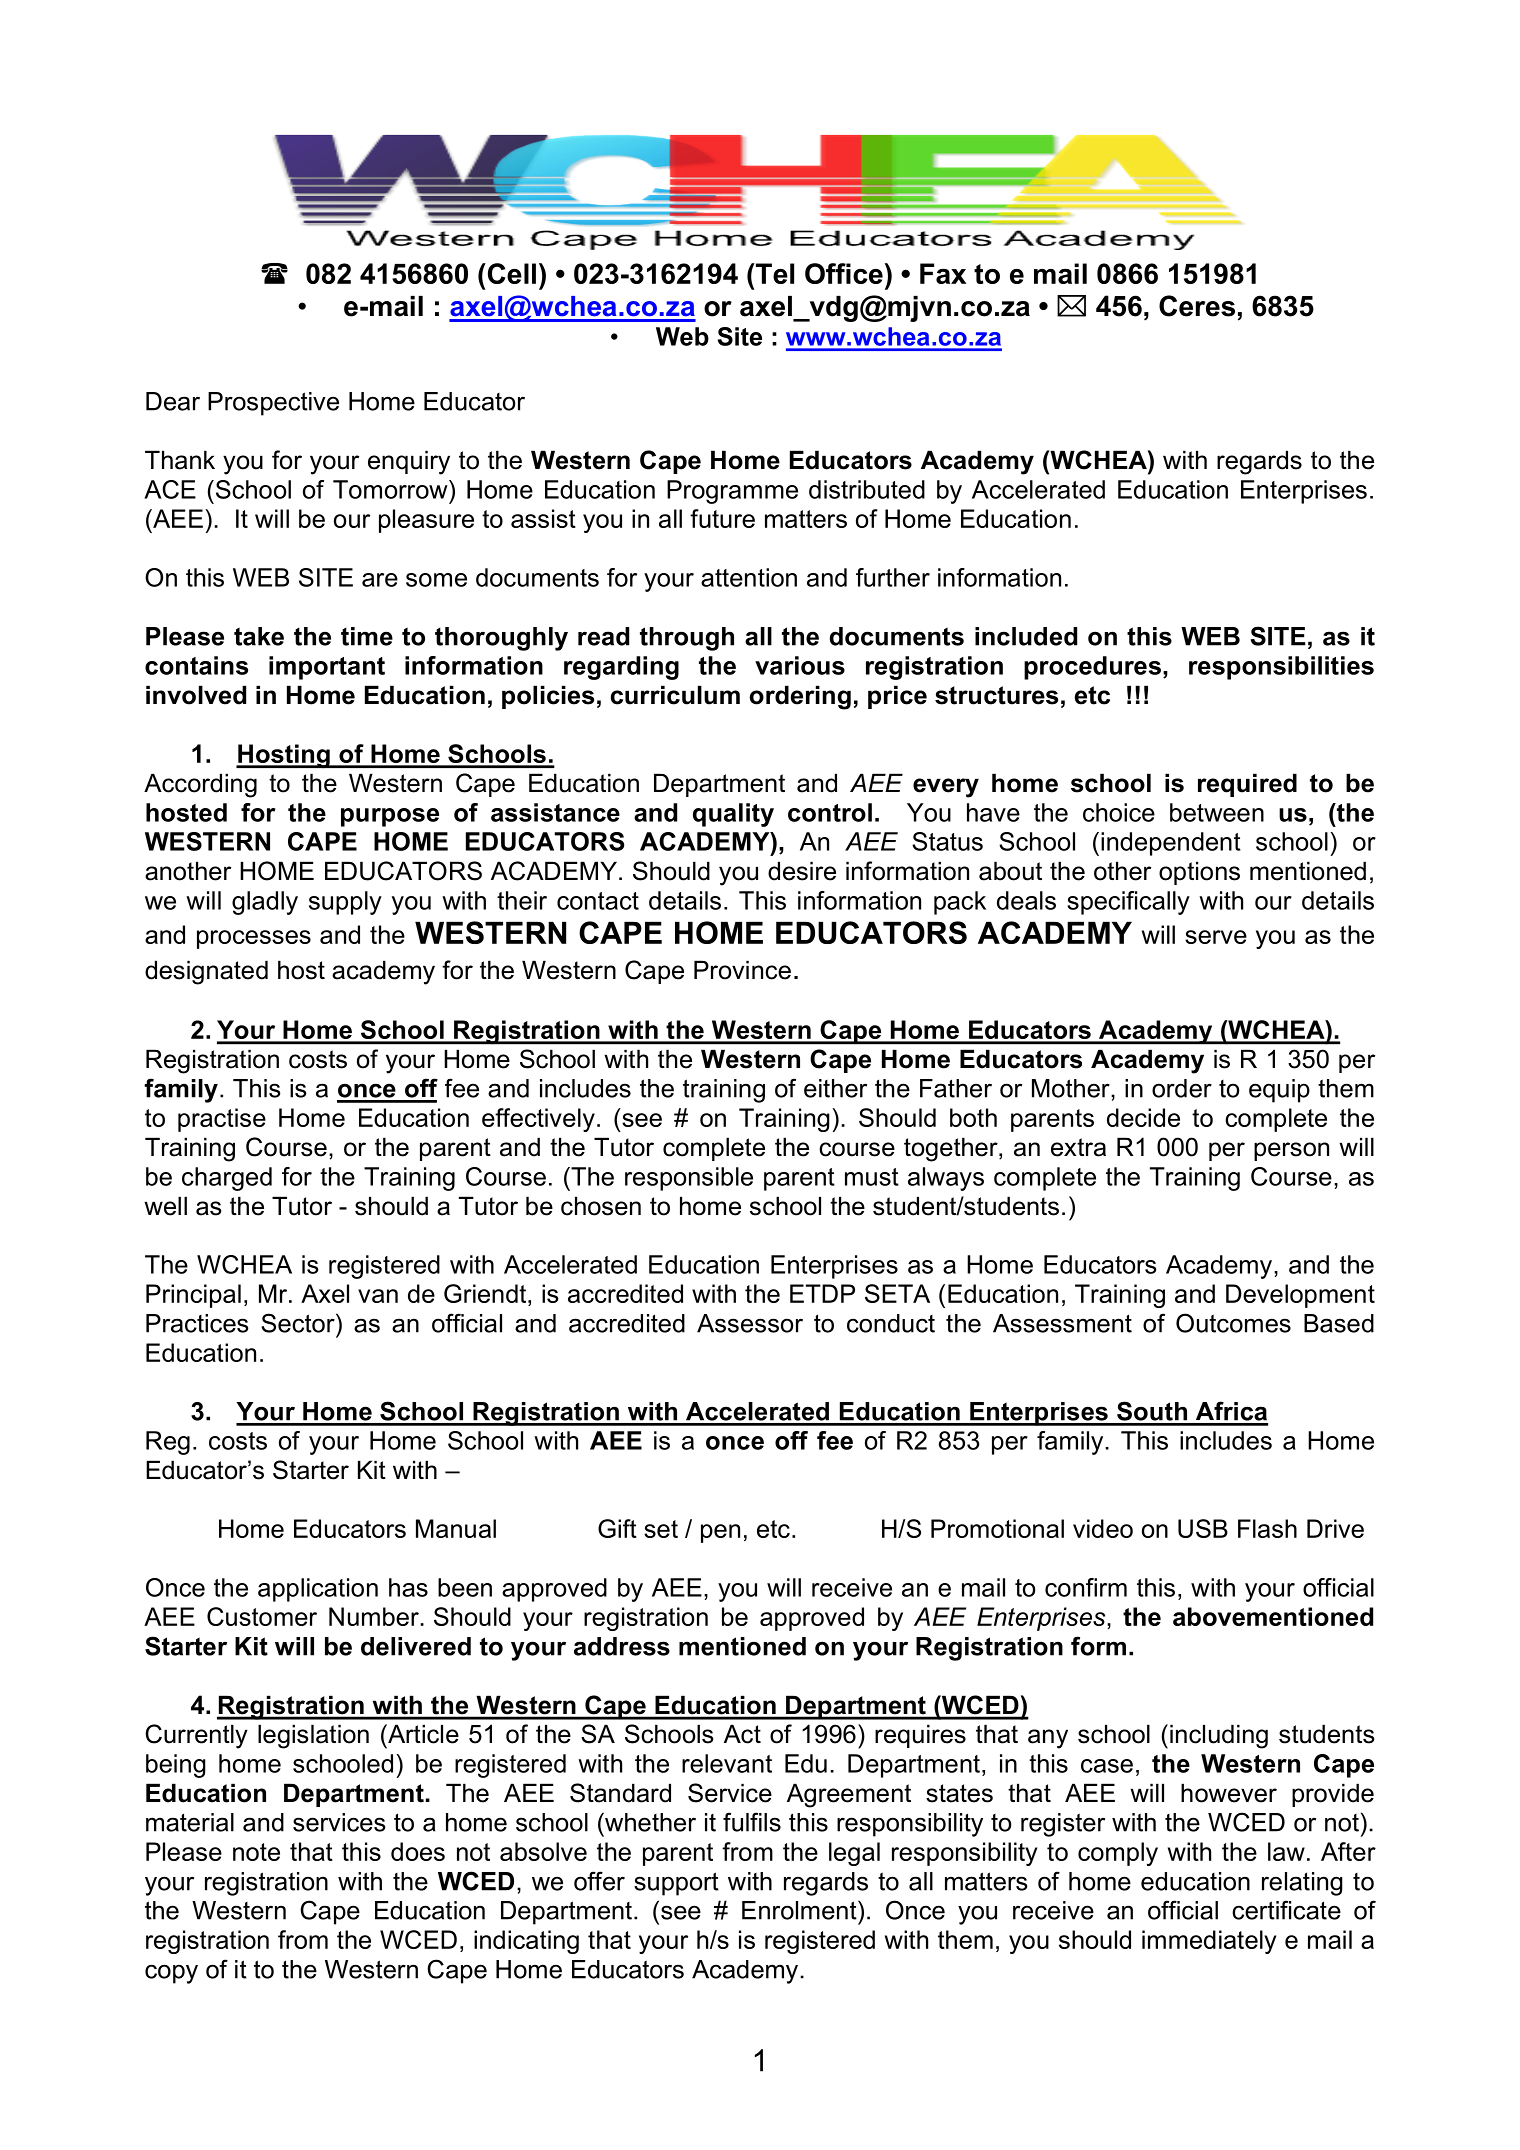 This page has height=2150, width=1520. What do you see at coordinates (800, 1910) in the page?
I see `Enrolment` at bounding box center [800, 1910].
